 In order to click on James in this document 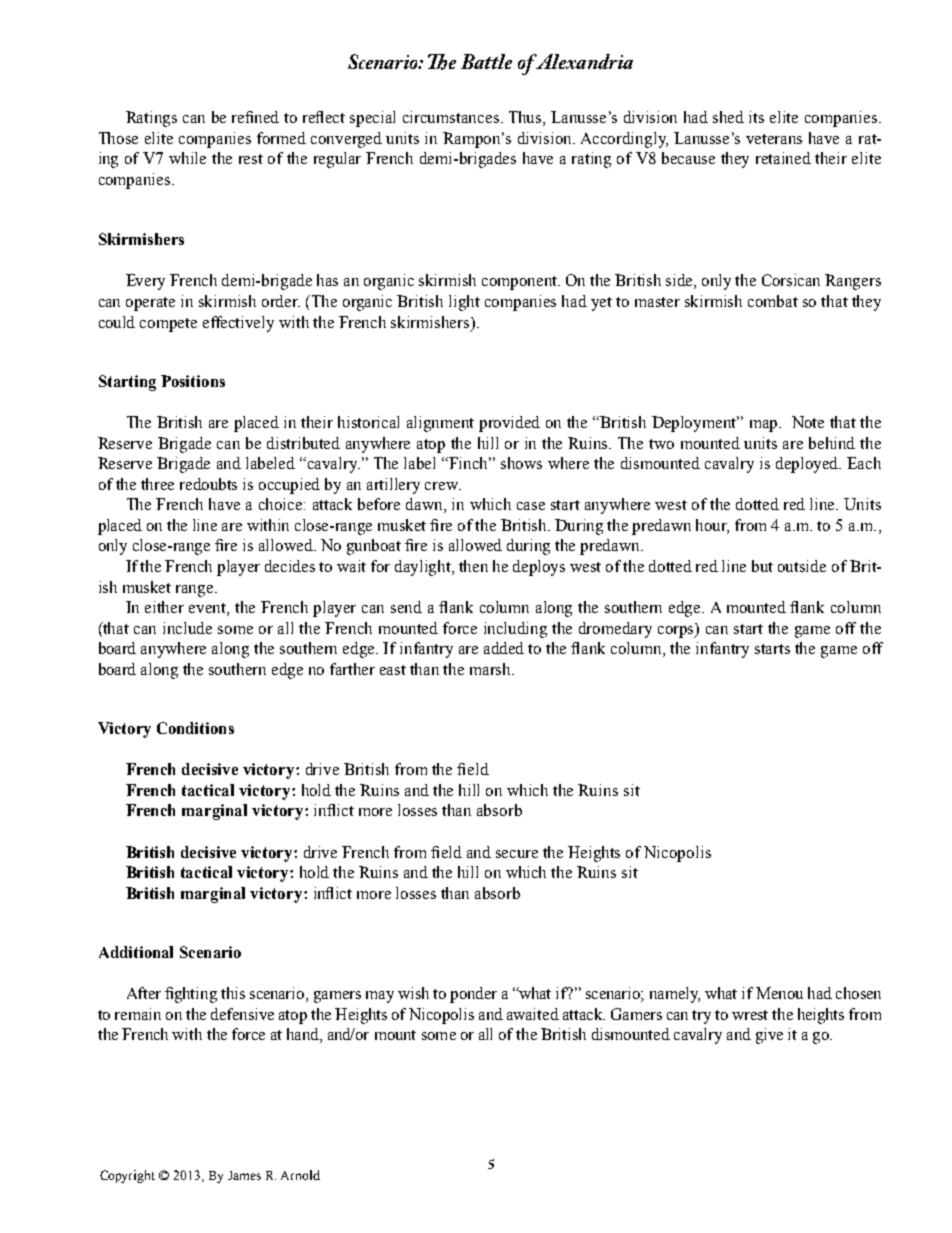, I will do `click(244, 1175)`.
